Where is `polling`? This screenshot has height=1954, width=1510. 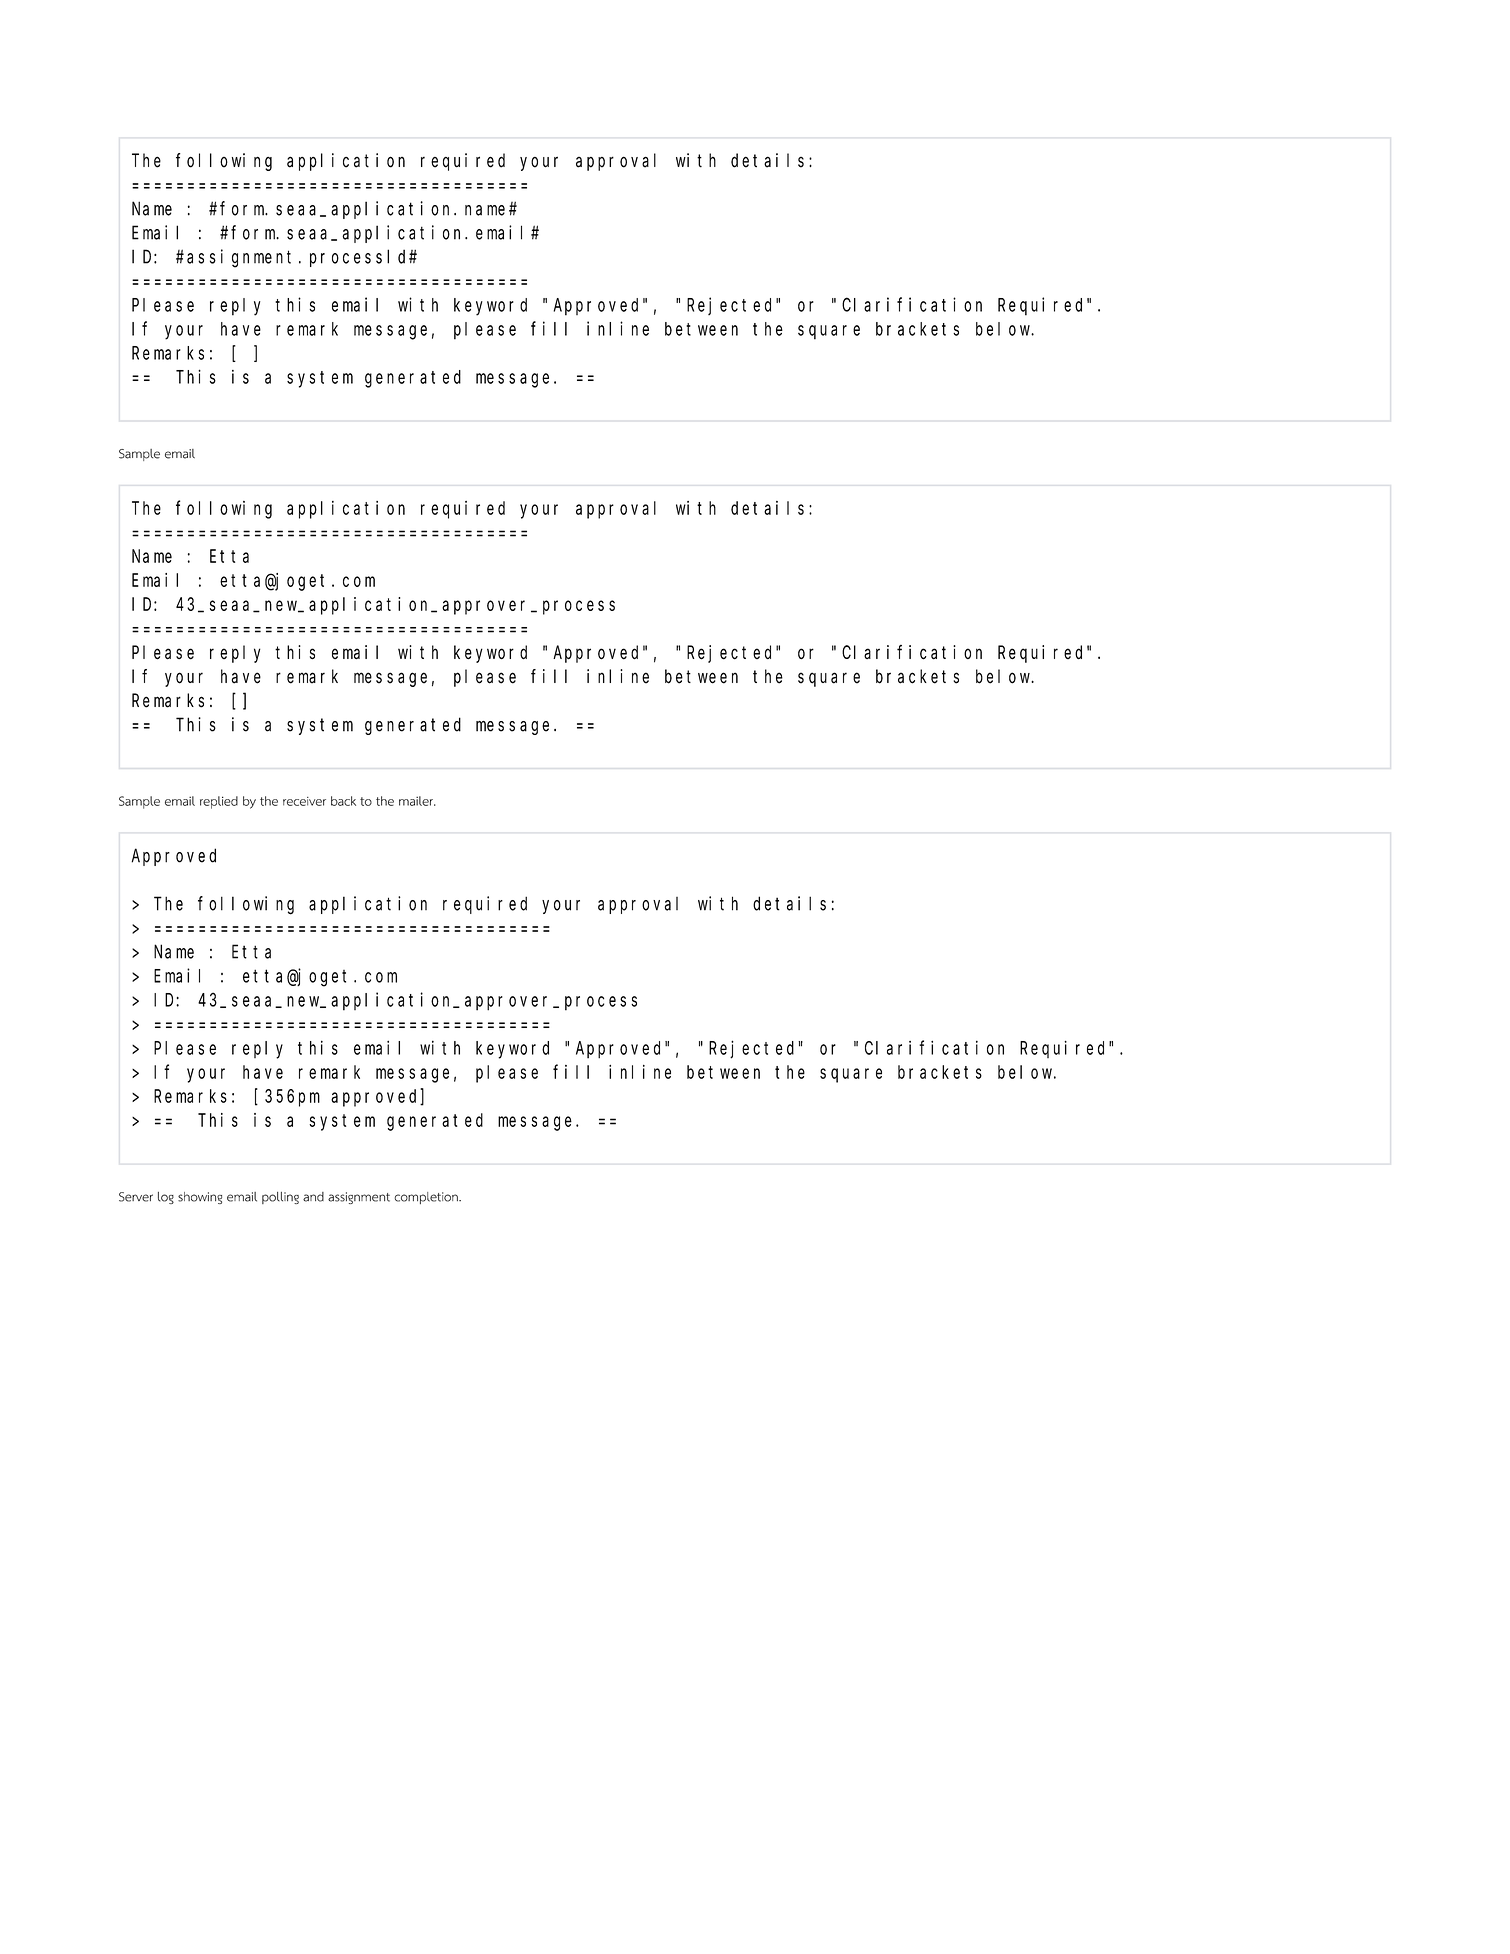 polling is located at coordinates (280, 1198).
